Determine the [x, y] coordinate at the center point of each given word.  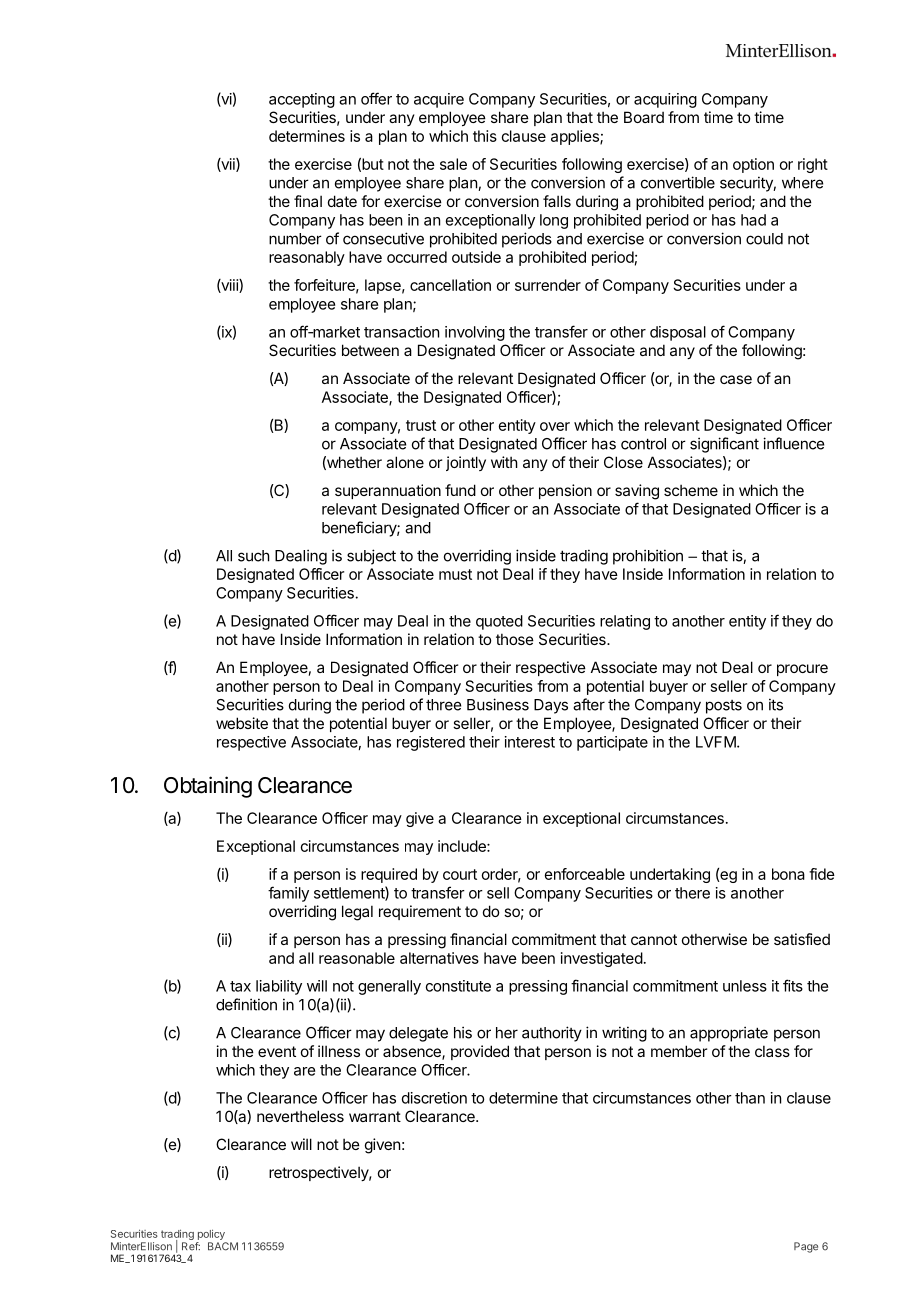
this [485, 136]
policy [211, 1234]
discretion [434, 1098]
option [753, 165]
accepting [302, 100]
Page [806, 1247]
